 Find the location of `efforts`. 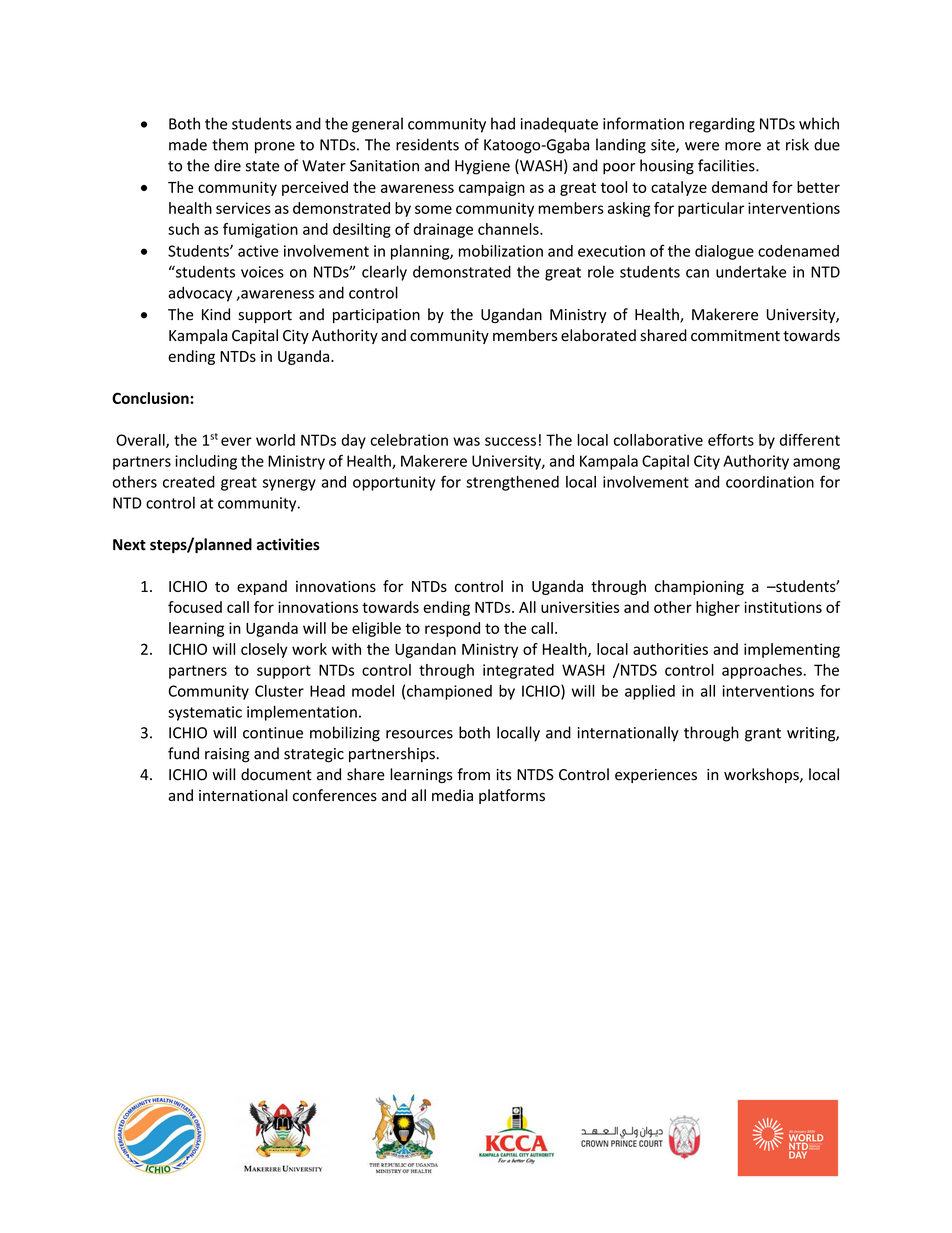

efforts is located at coordinates (731, 440).
